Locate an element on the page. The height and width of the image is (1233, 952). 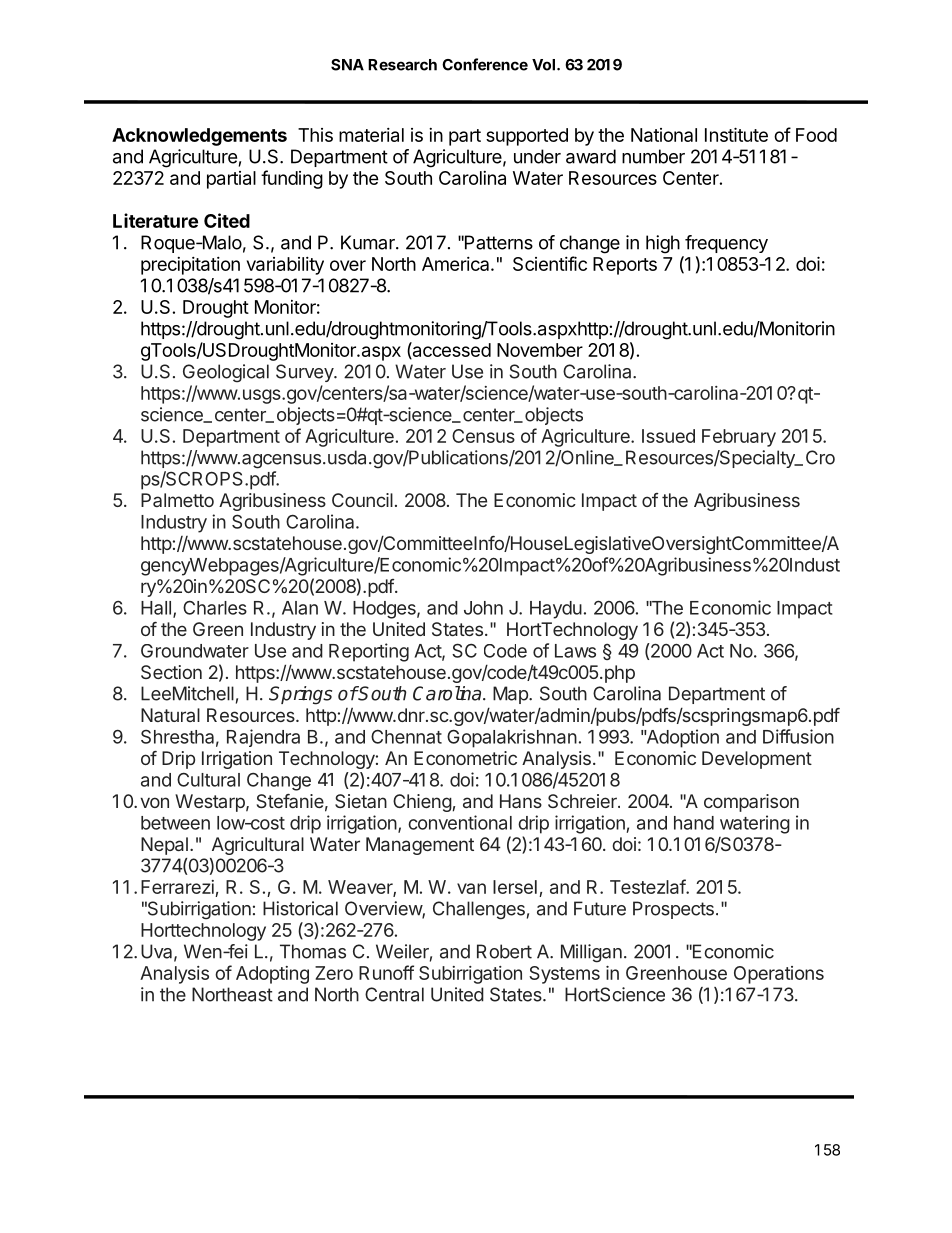
Institute is located at coordinates (736, 134).
